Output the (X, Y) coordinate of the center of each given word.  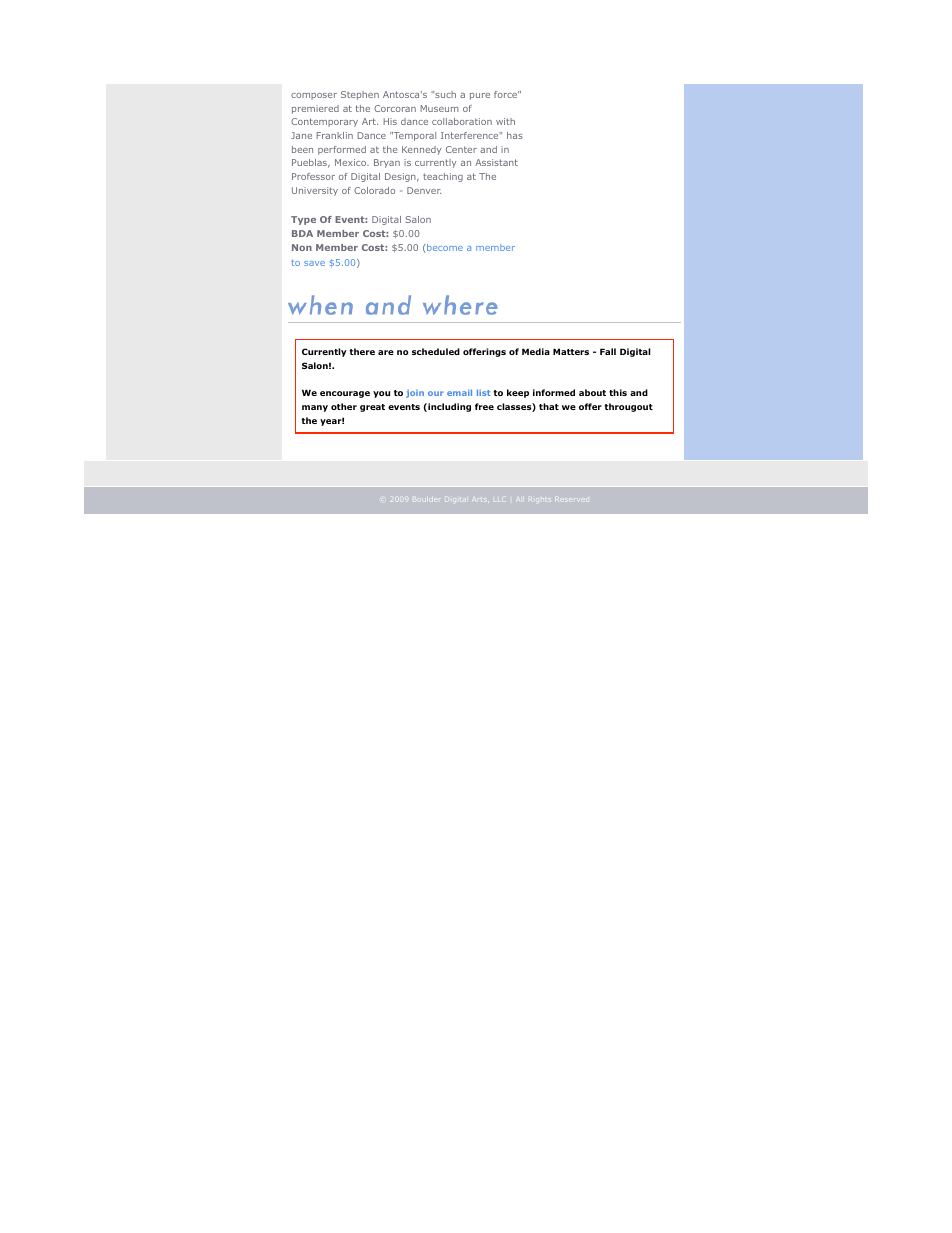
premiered (315, 109)
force (506, 94)
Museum (440, 108)
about (592, 392)
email (459, 392)
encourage (345, 394)
